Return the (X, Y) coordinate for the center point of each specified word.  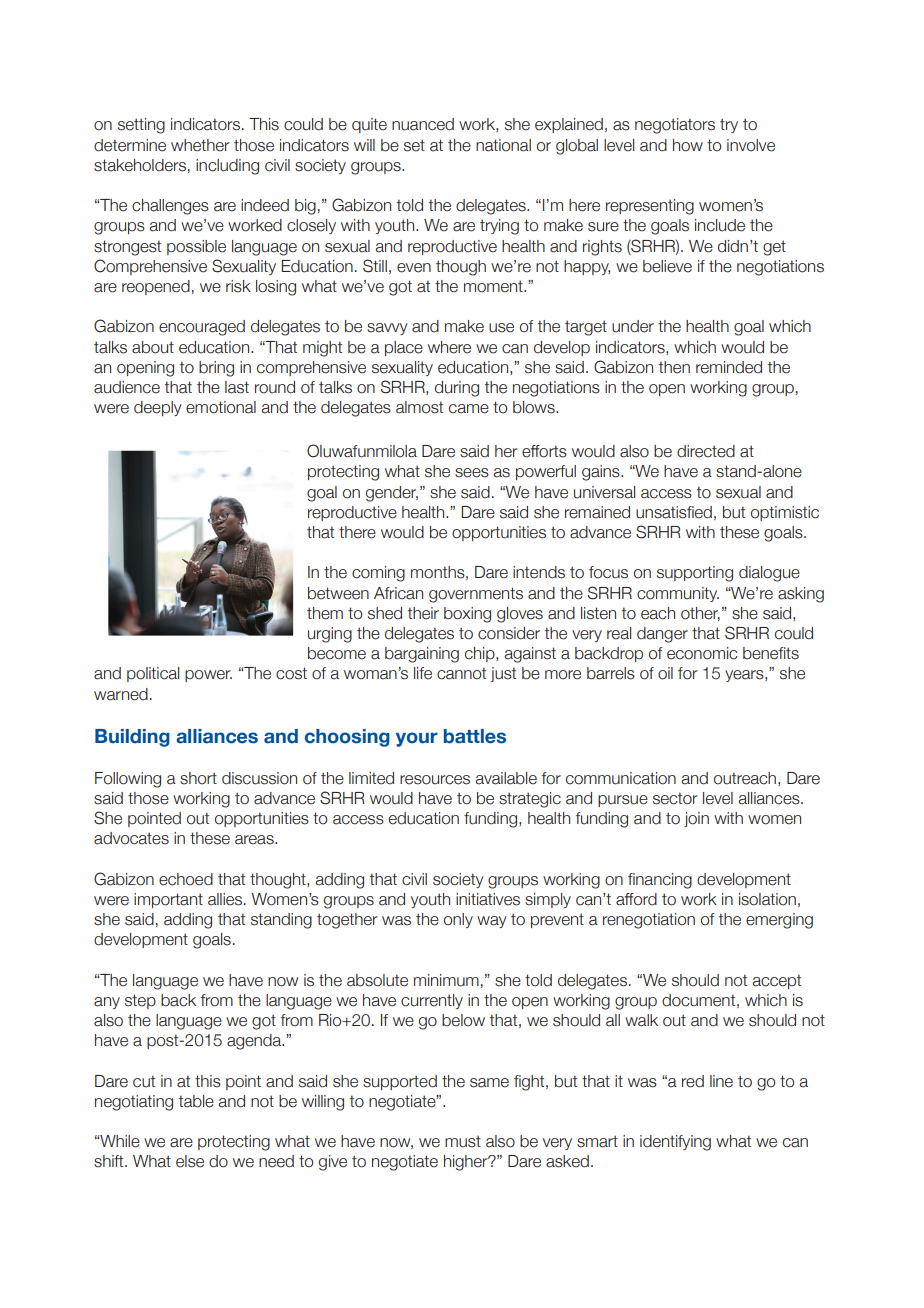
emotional (221, 407)
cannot (461, 673)
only (458, 920)
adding (188, 921)
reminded (729, 367)
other (700, 614)
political (153, 674)
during (457, 389)
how (688, 145)
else (190, 1161)
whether (200, 145)
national (503, 145)
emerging (779, 921)
